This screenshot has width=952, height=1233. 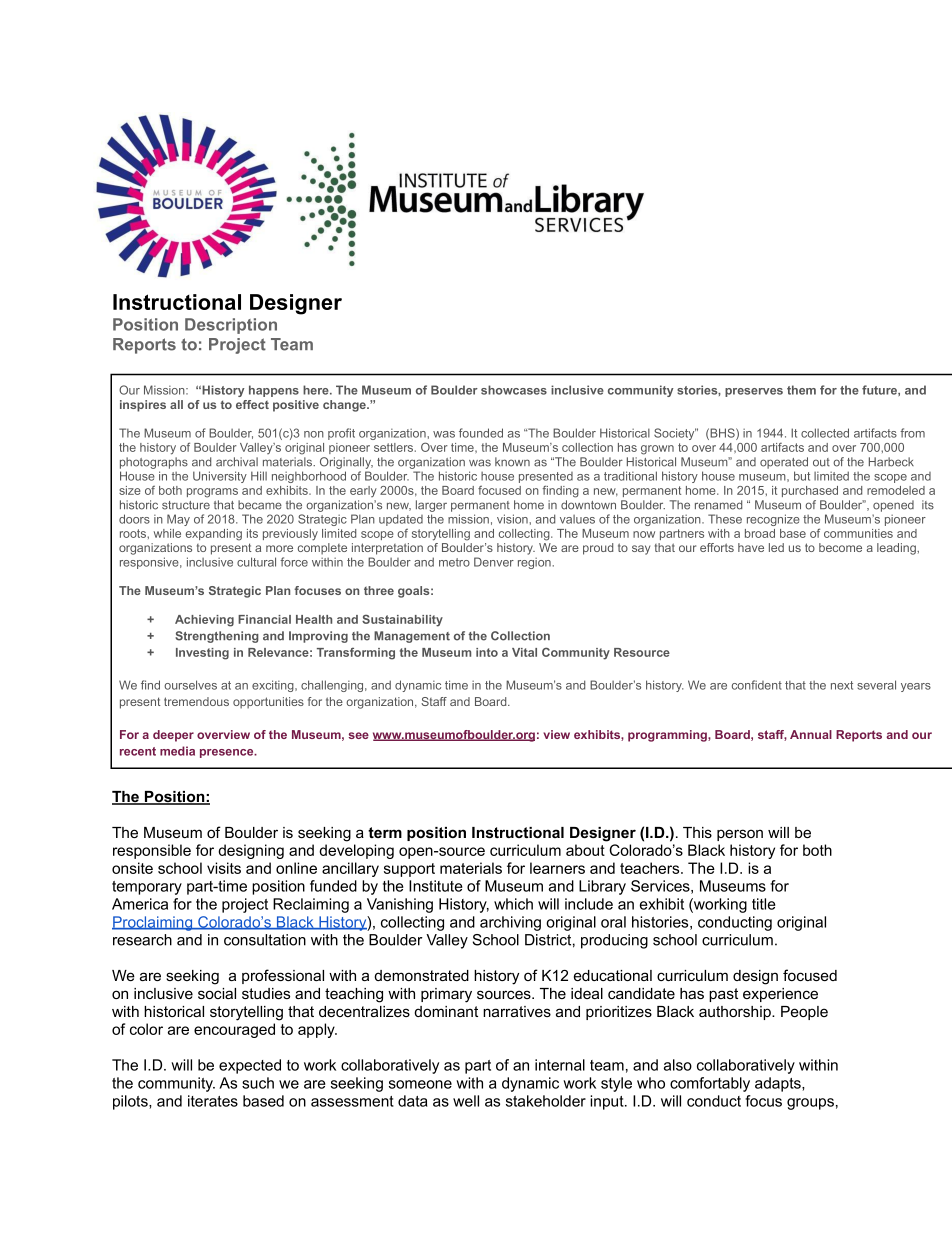 What do you see at coordinates (801, 390) in the screenshot?
I see `them` at bounding box center [801, 390].
